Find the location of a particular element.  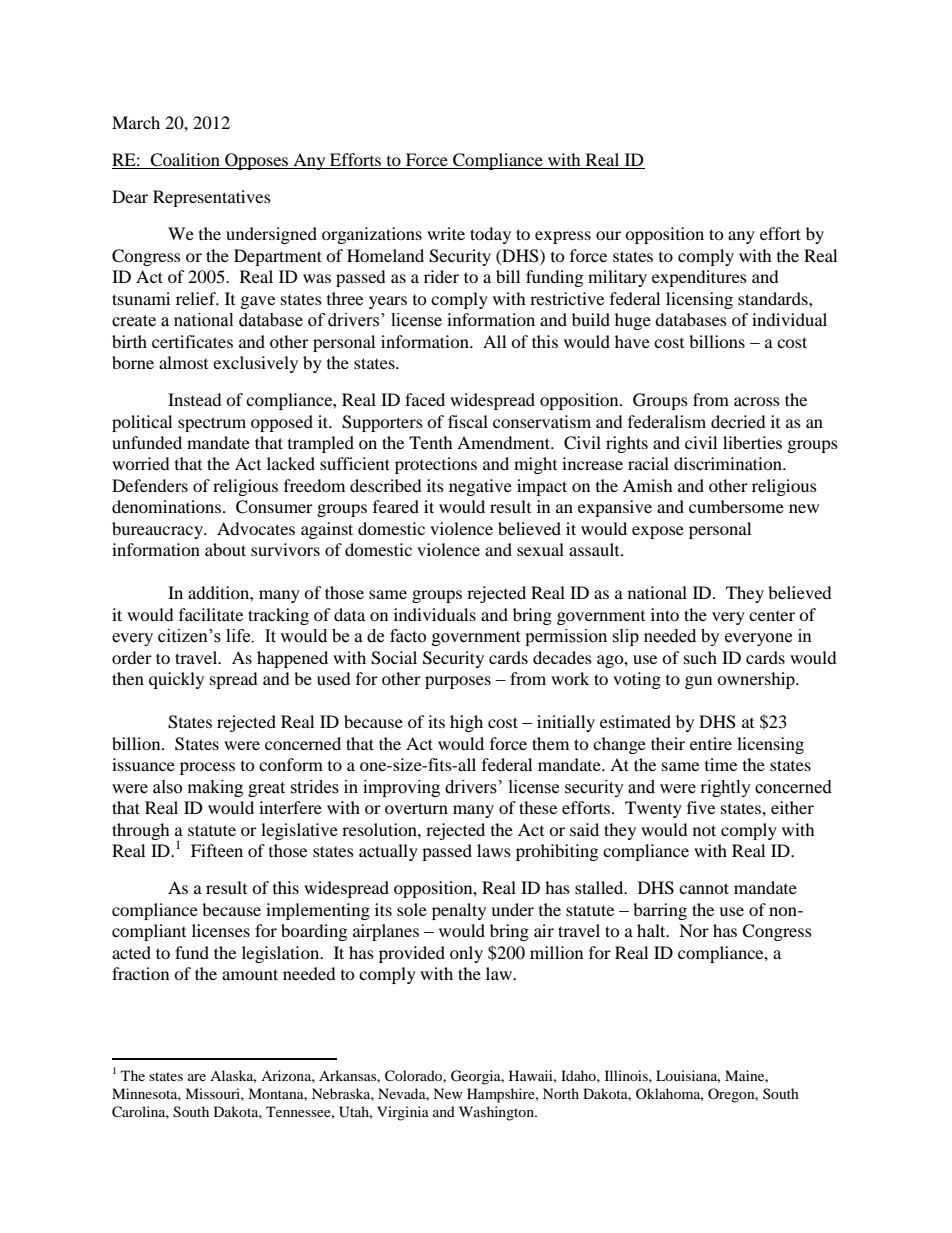

cannot is located at coordinates (704, 888).
